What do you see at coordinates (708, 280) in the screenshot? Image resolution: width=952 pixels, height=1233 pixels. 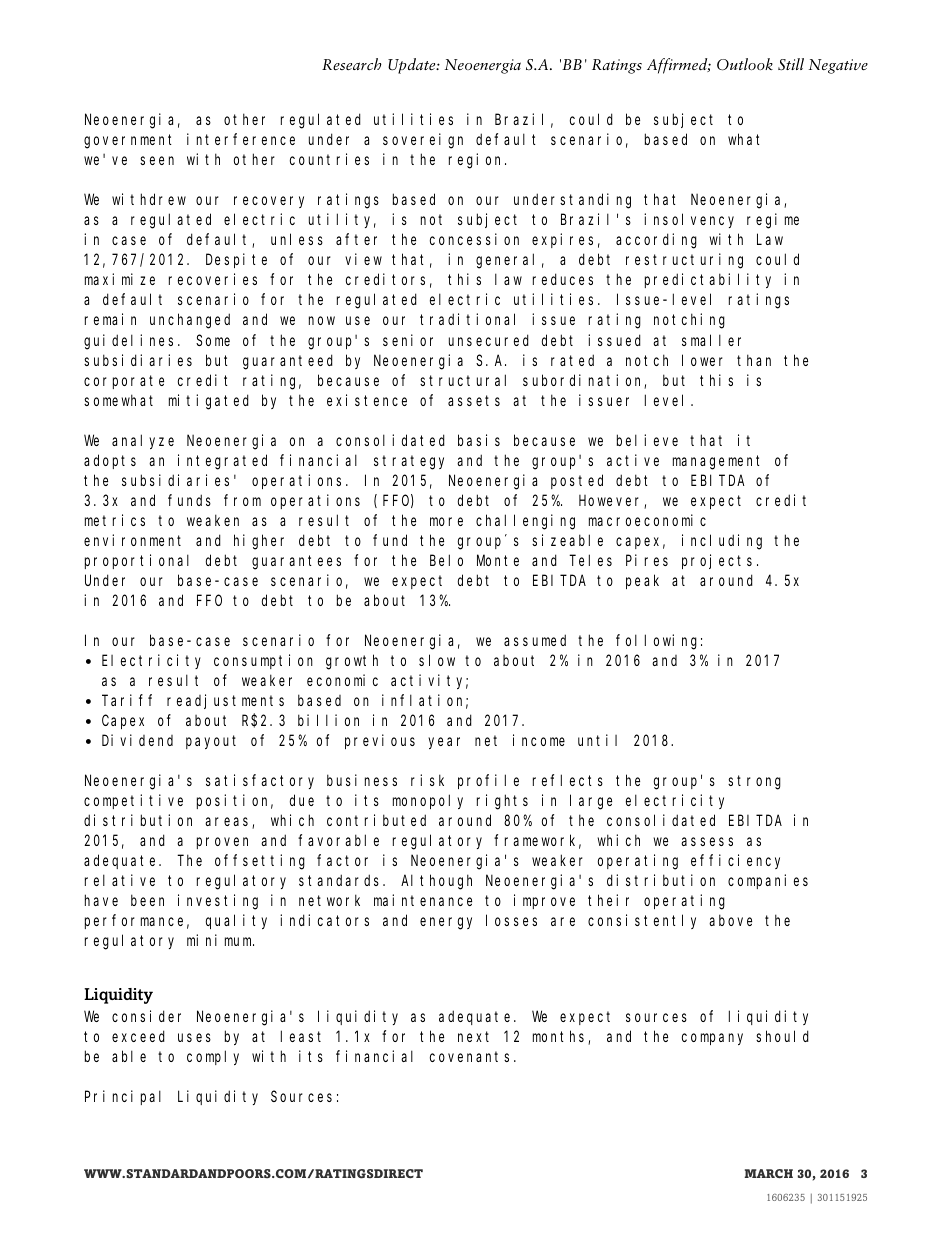 I see `predictability` at bounding box center [708, 280].
